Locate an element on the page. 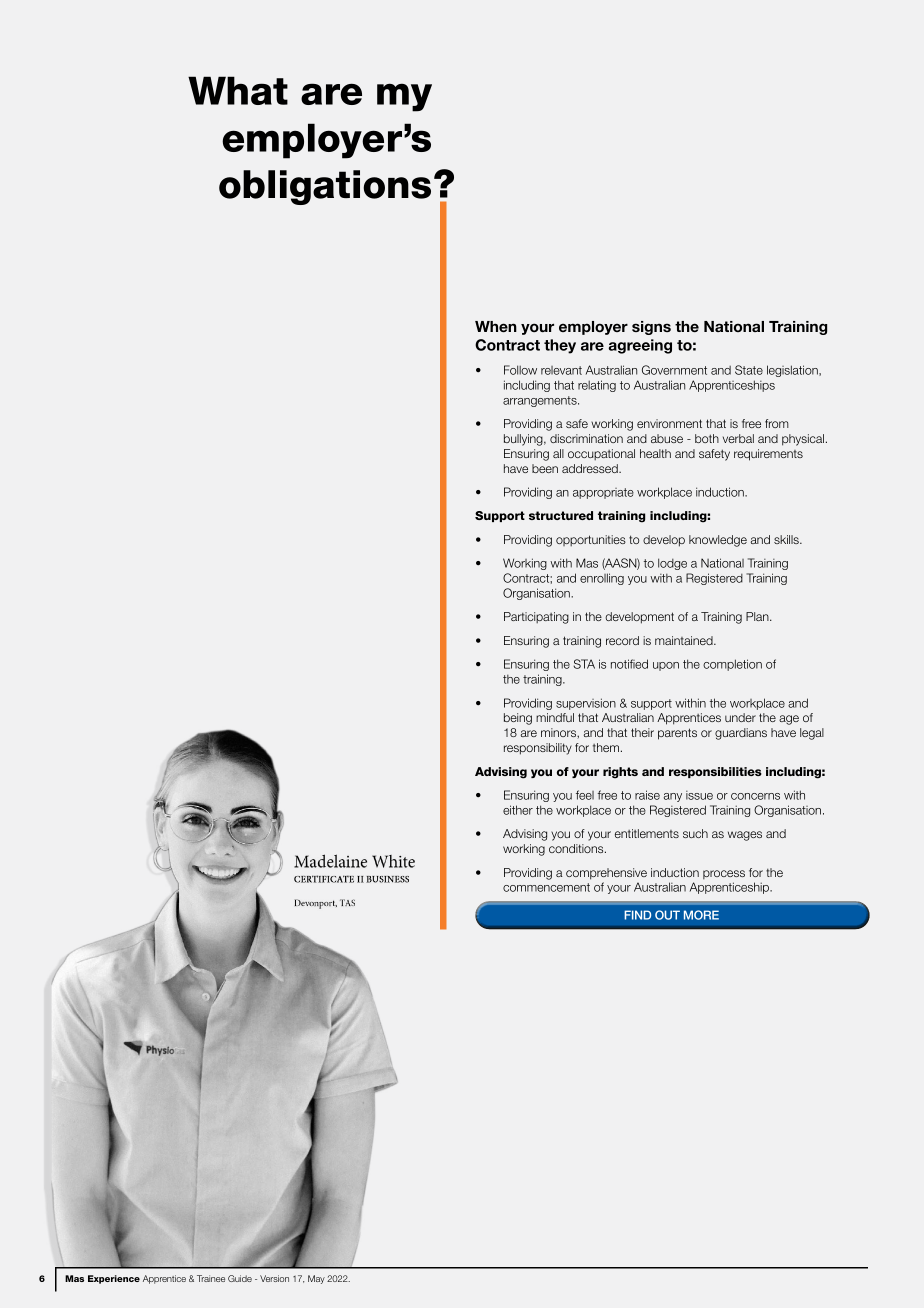  May is located at coordinates (316, 1279).
